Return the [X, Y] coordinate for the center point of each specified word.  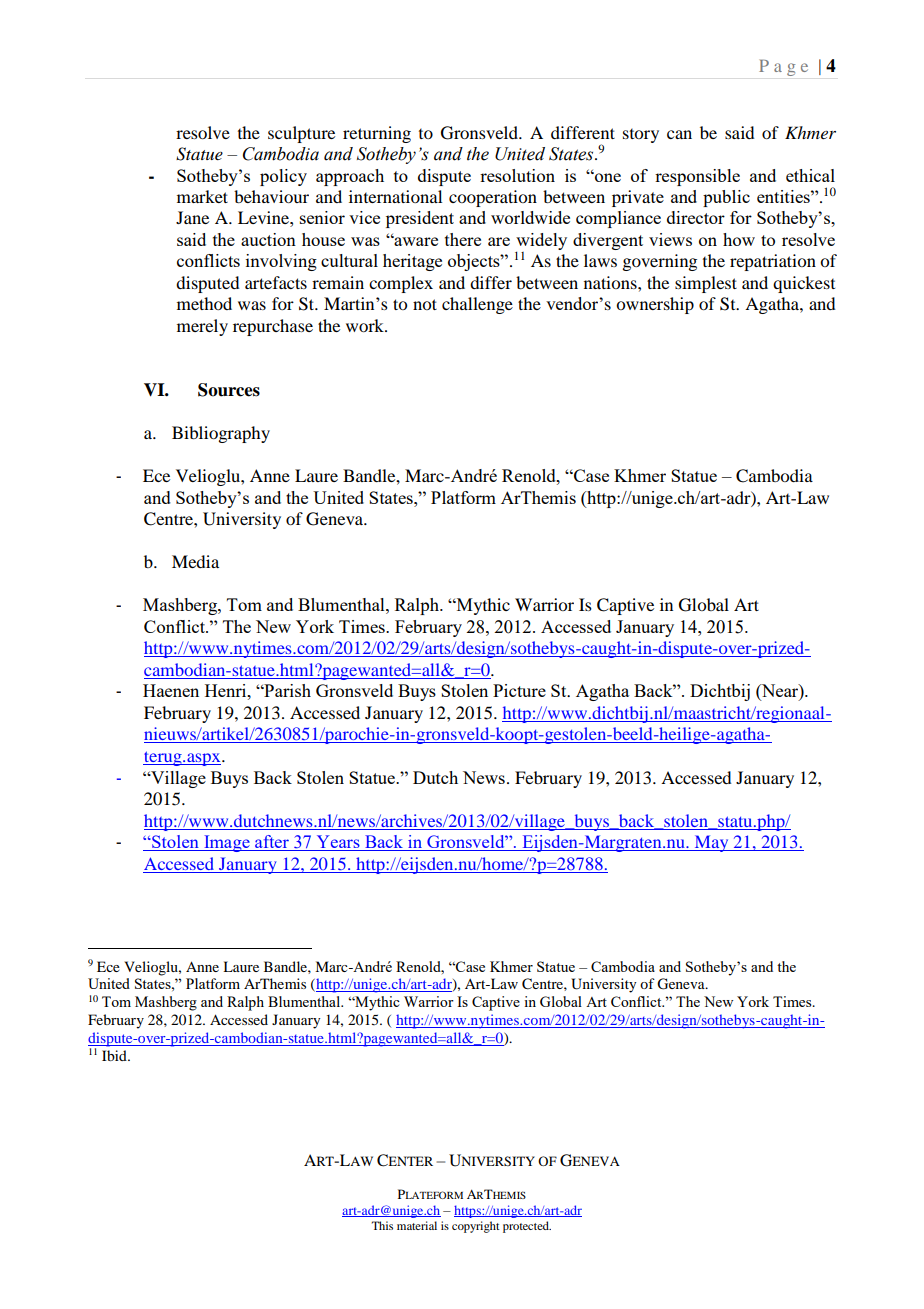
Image [227, 843]
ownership [655, 305]
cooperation [493, 198]
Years [338, 843]
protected [527, 1227]
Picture [519, 690]
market [202, 196]
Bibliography [221, 434]
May [711, 843]
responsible [697, 177]
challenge [477, 305]
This [382, 1225]
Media [195, 561]
